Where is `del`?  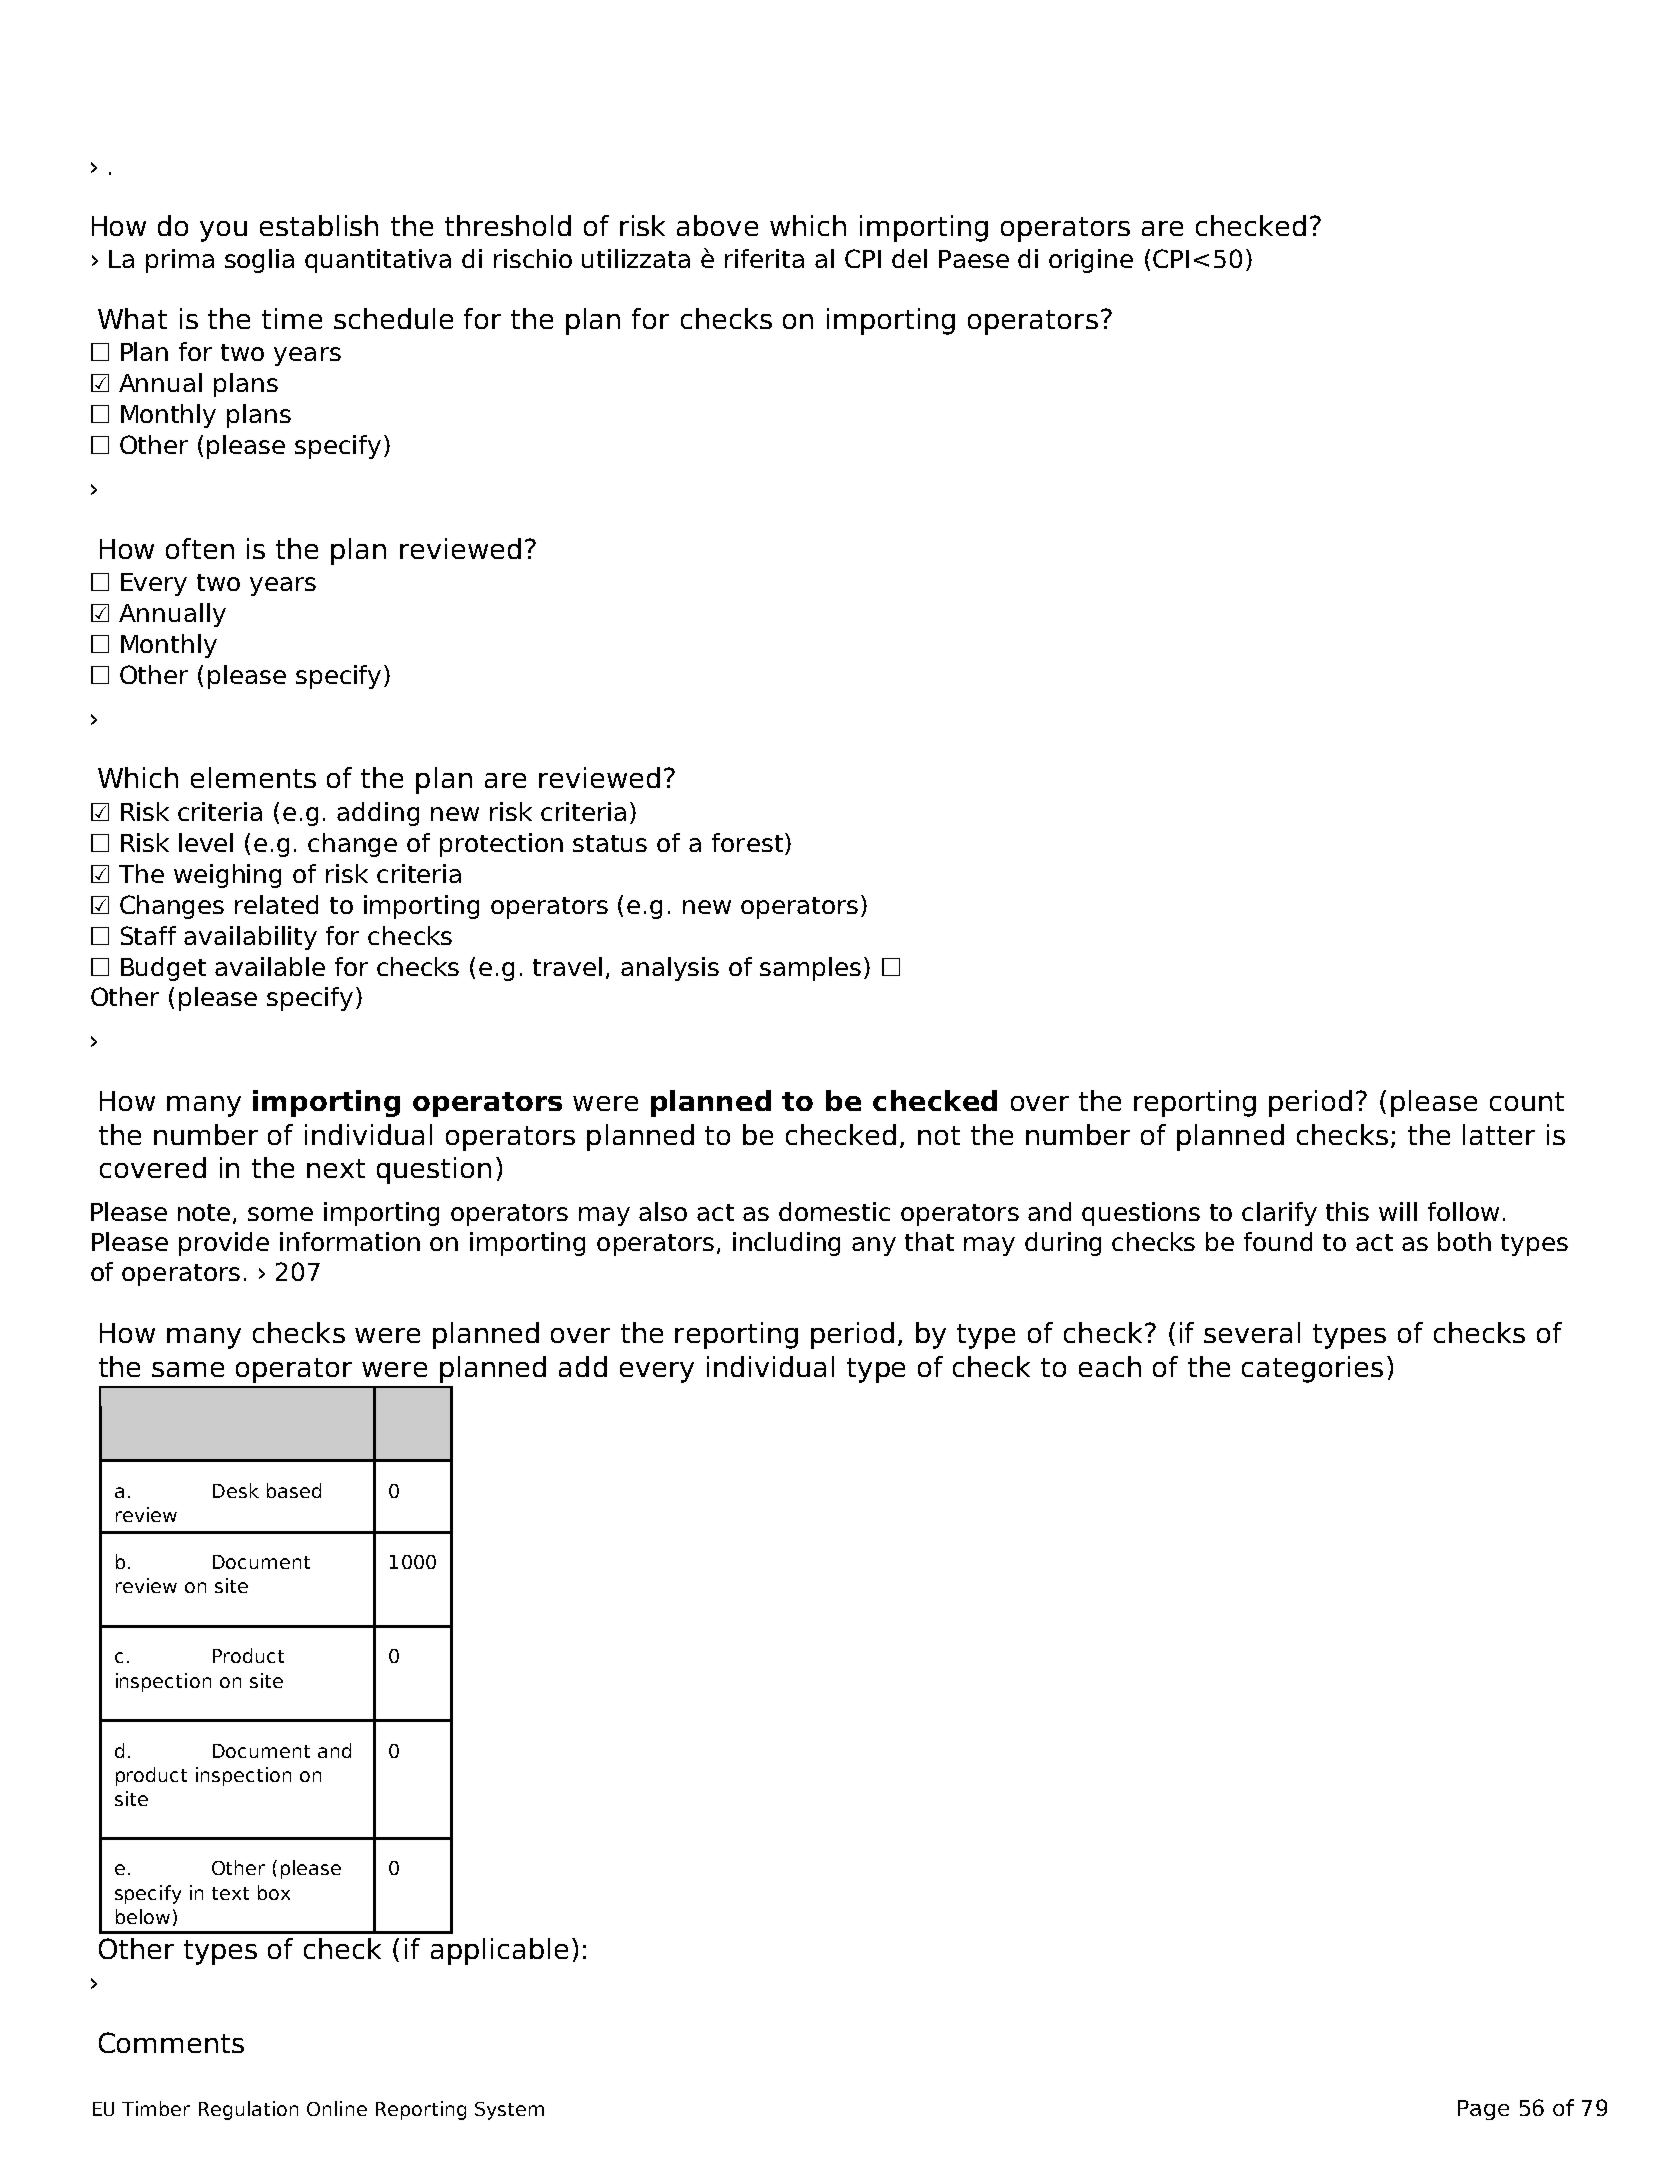 del is located at coordinates (909, 258).
